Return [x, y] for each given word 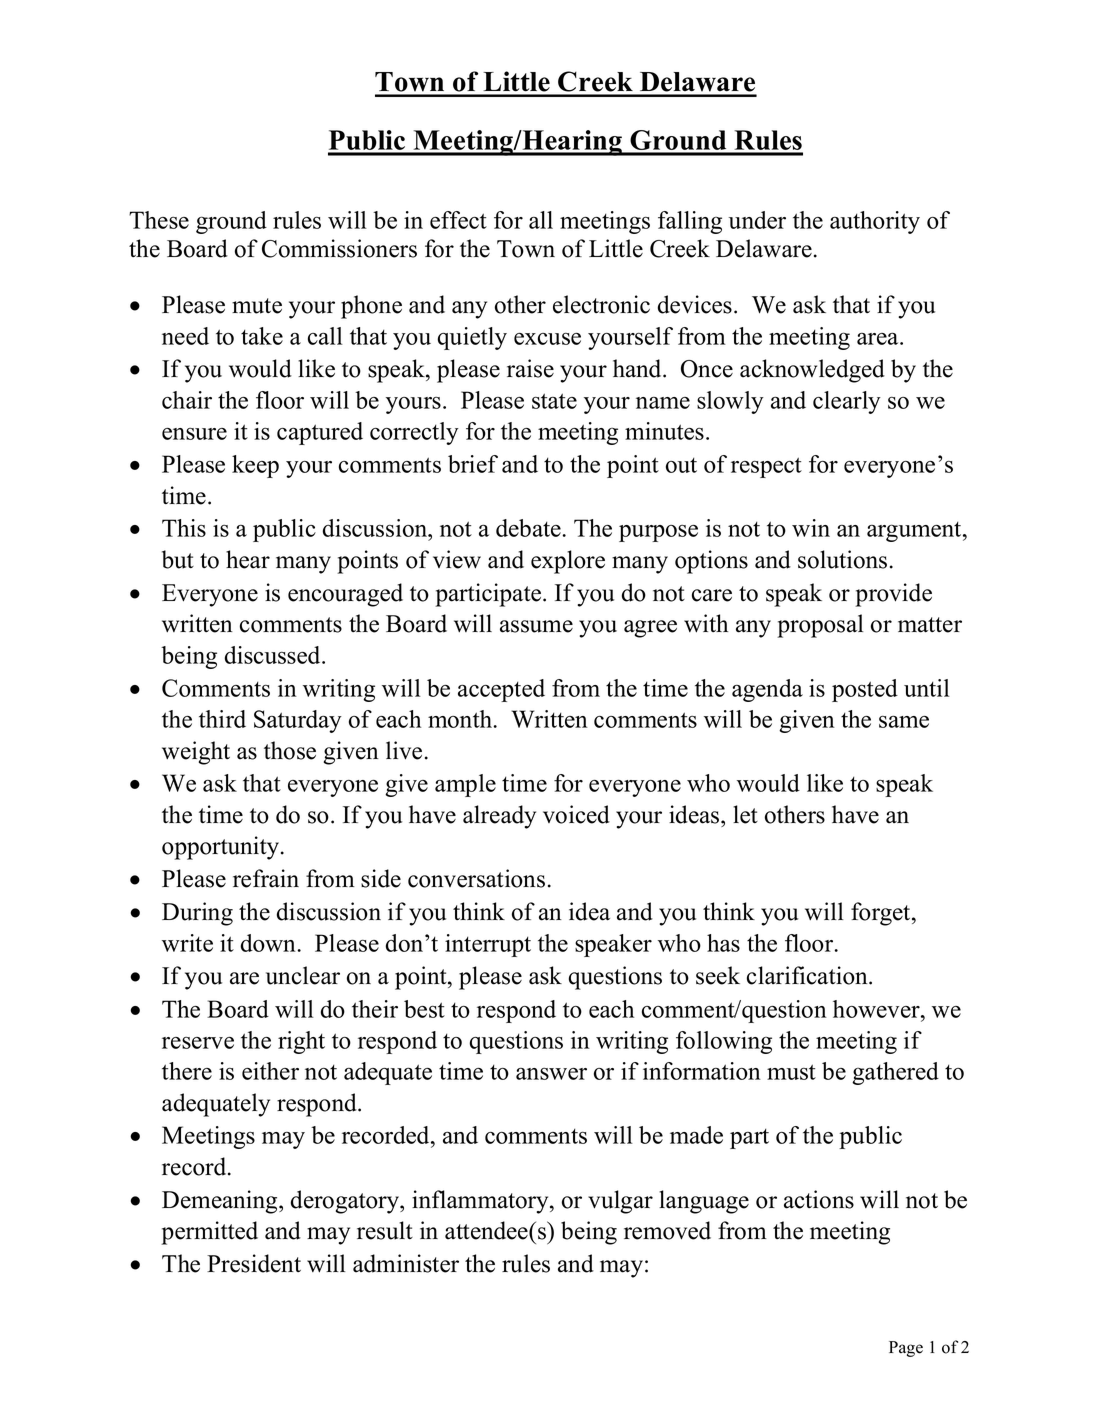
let [745, 814]
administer [406, 1263]
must [791, 1072]
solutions [842, 559]
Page [906, 1349]
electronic [601, 304]
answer [551, 1074]
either [270, 1071]
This [184, 528]
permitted [209, 1233]
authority [875, 222]
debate [529, 528]
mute [257, 306]
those [290, 750]
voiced [576, 814]
